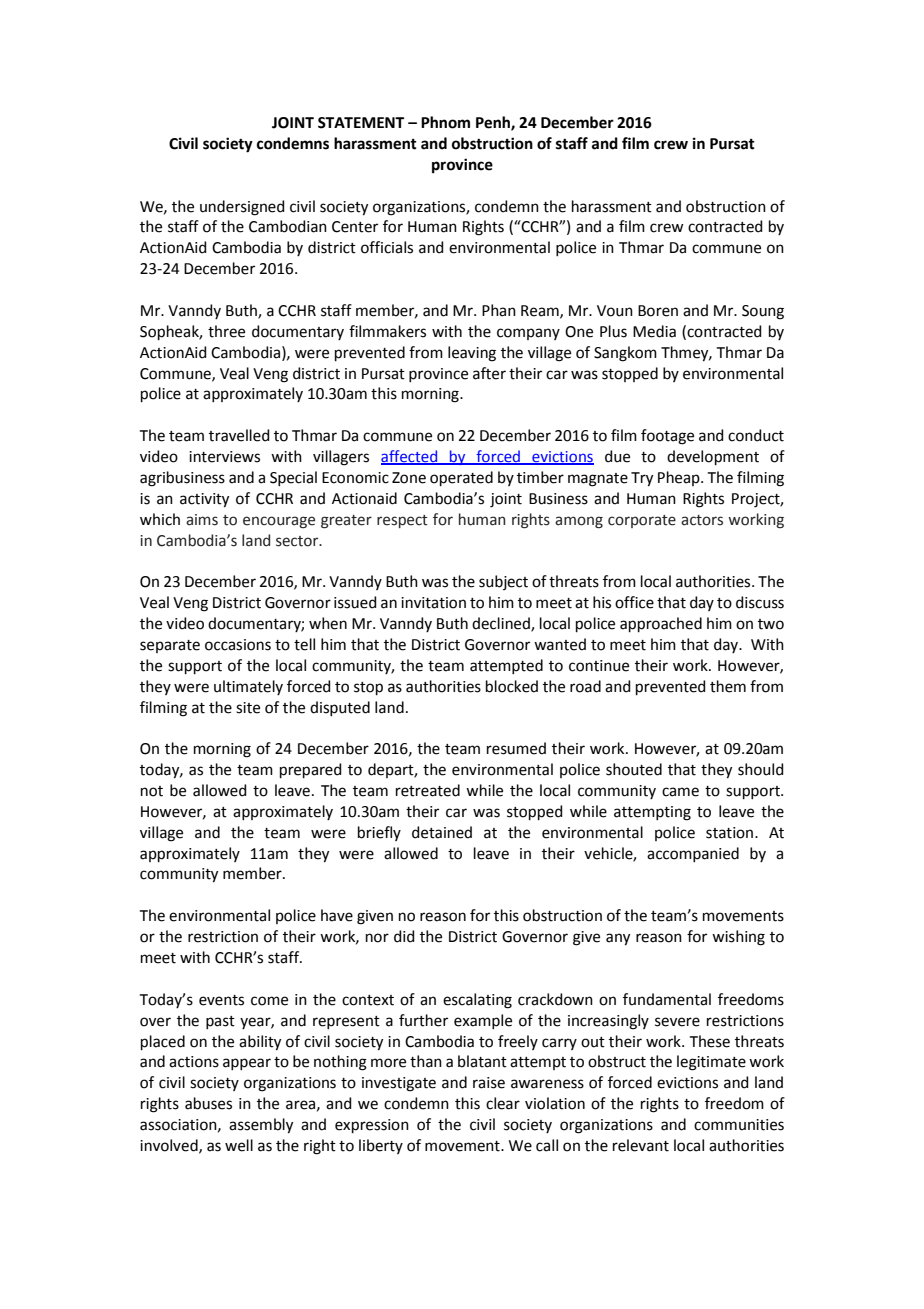 This image has height=1309, width=924. I want to click on have, so click(337, 915).
